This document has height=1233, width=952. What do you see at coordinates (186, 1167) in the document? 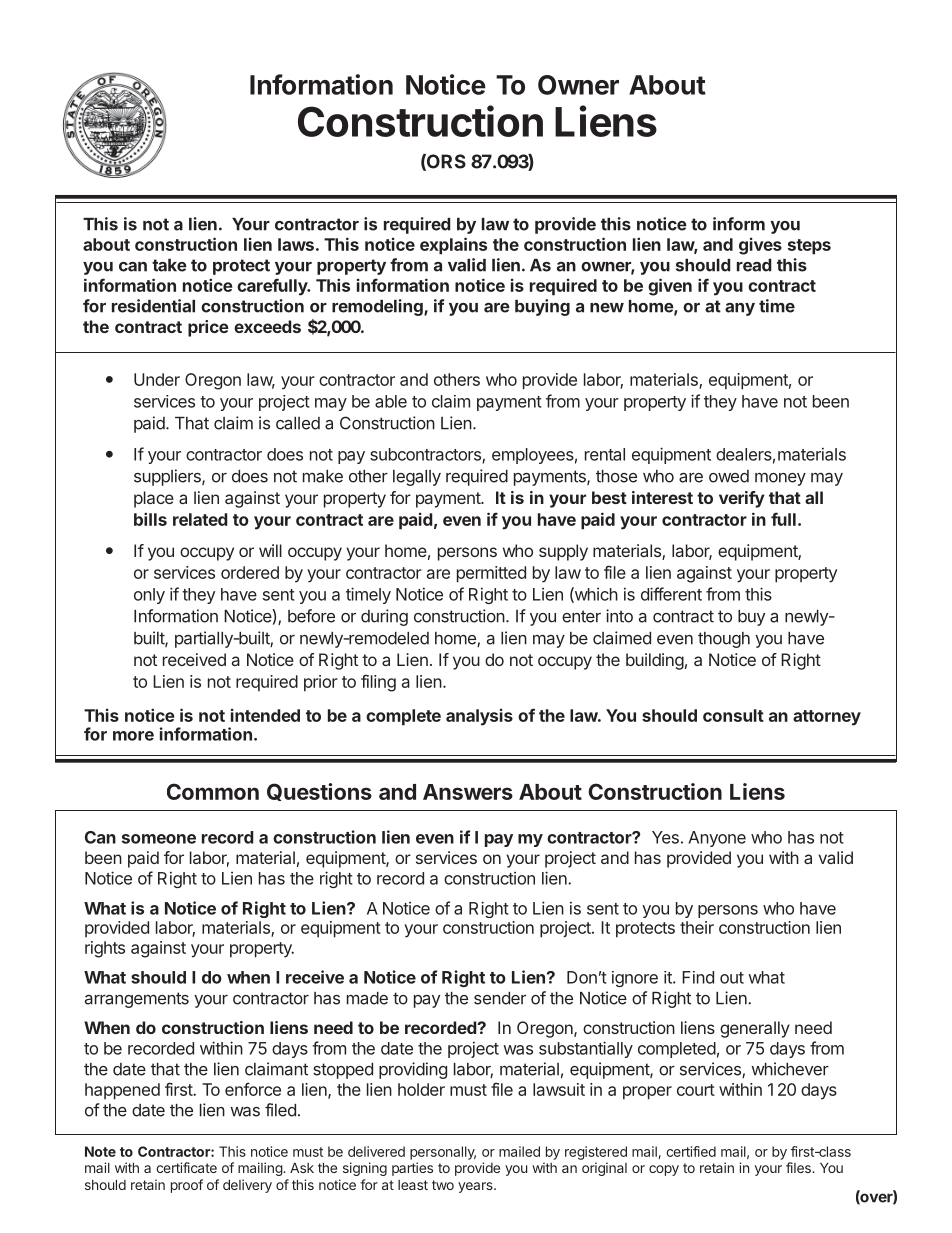
I see `certificate` at bounding box center [186, 1167].
